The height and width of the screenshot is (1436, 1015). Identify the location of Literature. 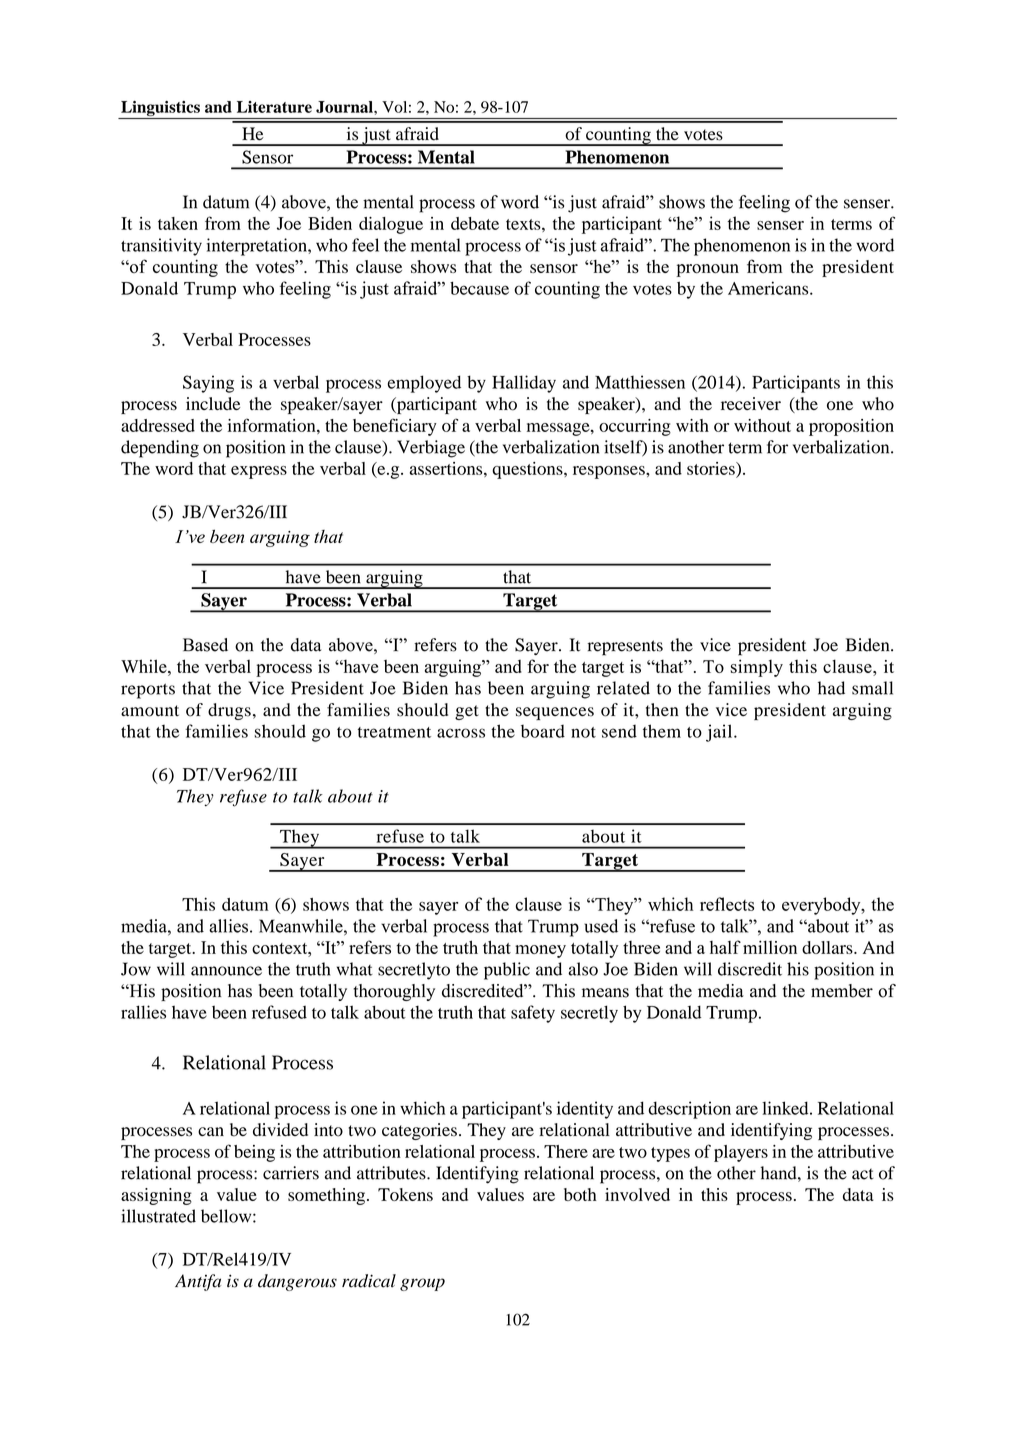
(274, 107).
